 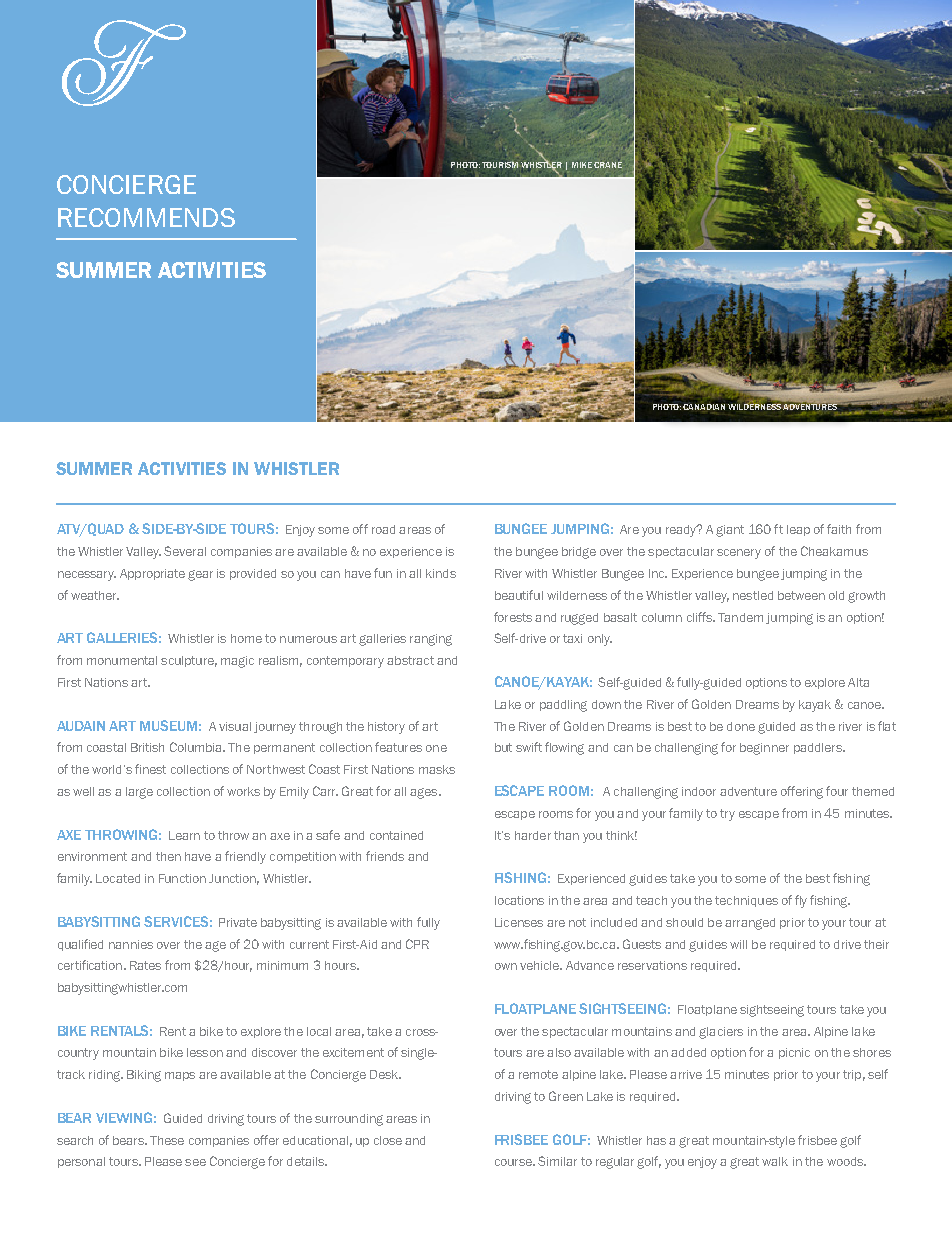 What do you see at coordinates (563, 706) in the screenshot?
I see `paddling` at bounding box center [563, 706].
